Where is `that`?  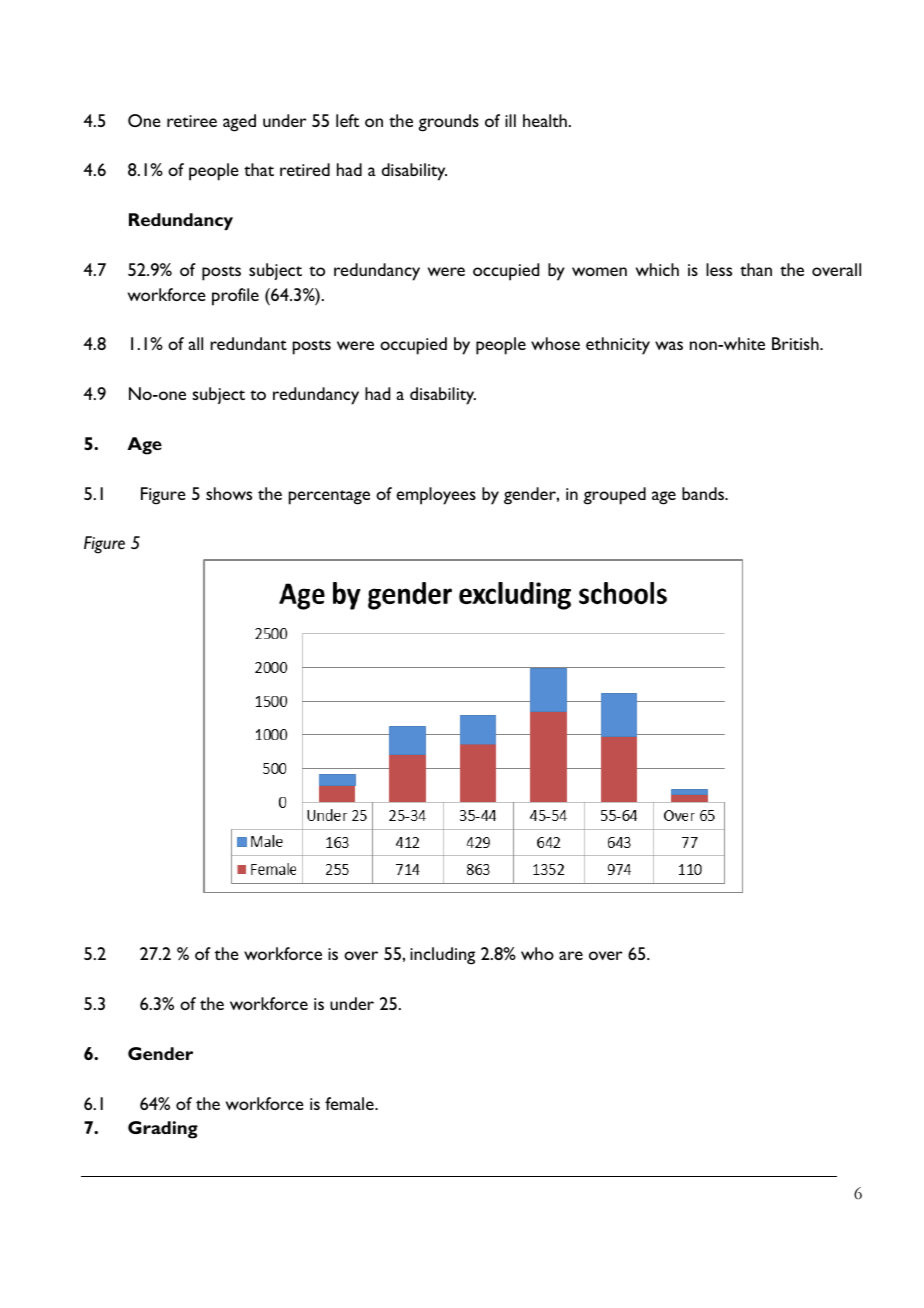 that is located at coordinates (259, 169).
